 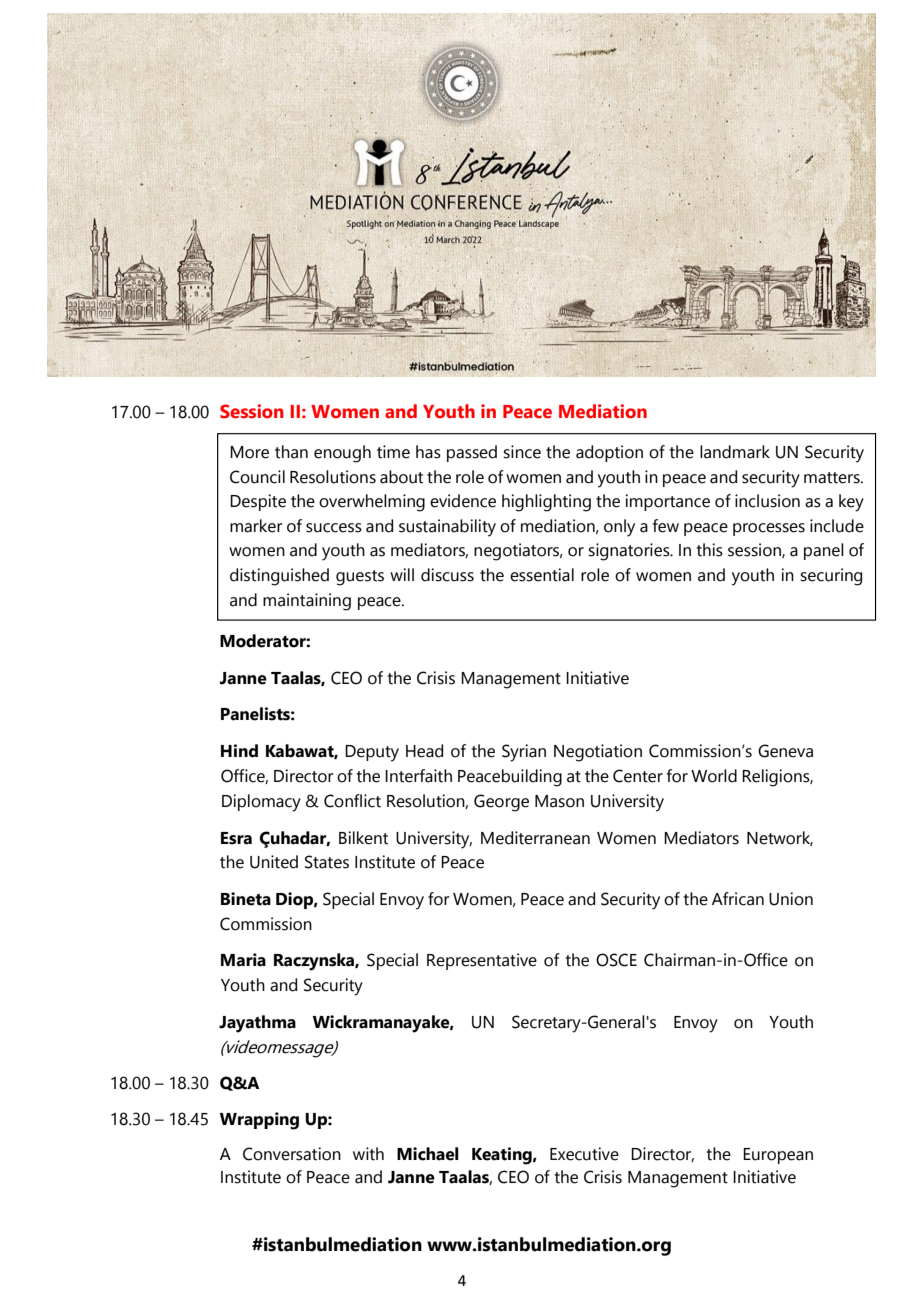 I want to click on European, so click(x=778, y=1156).
